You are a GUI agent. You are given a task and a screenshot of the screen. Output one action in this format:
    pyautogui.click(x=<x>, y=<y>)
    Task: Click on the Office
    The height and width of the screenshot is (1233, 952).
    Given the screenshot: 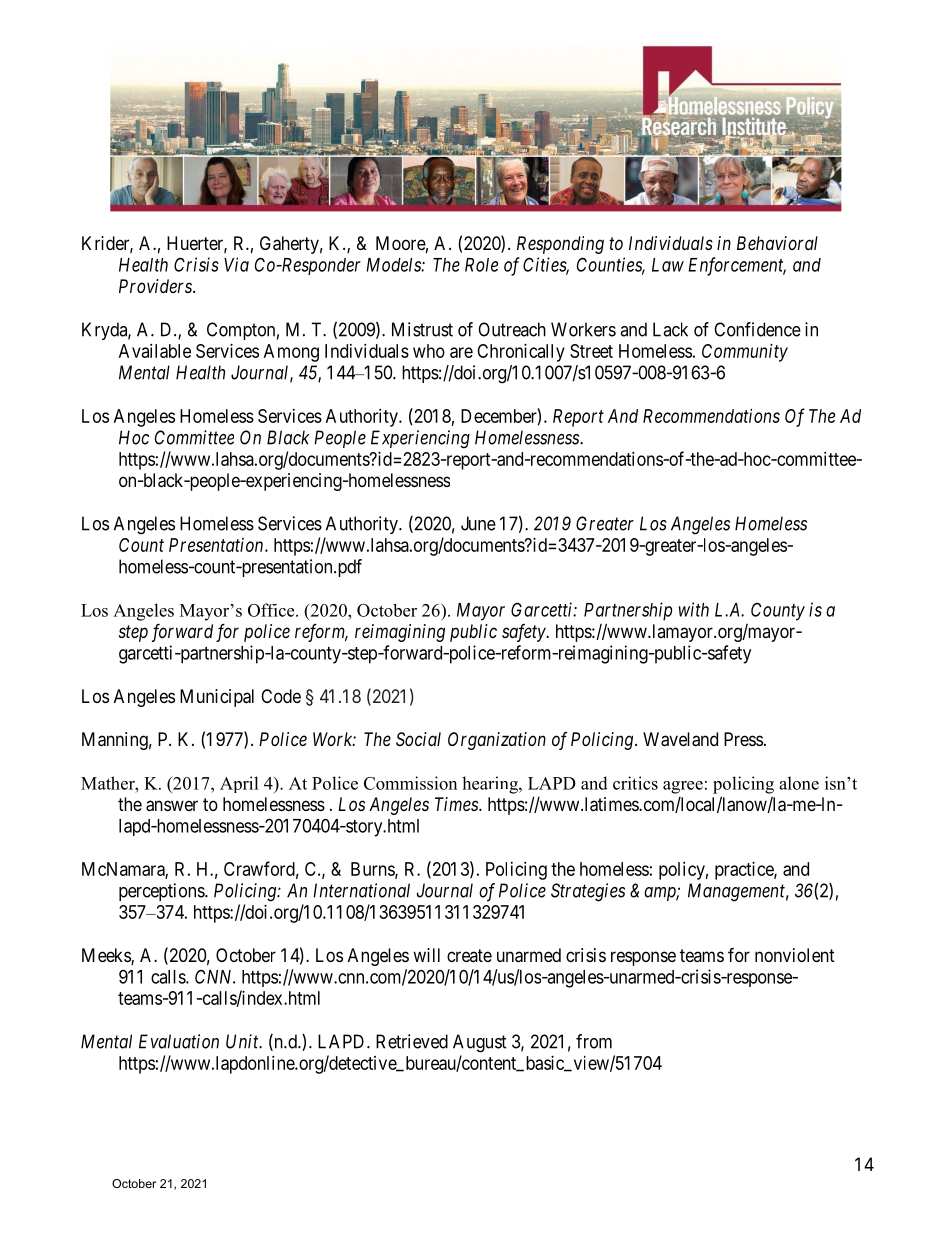 What is the action you would take?
    pyautogui.click(x=272, y=610)
